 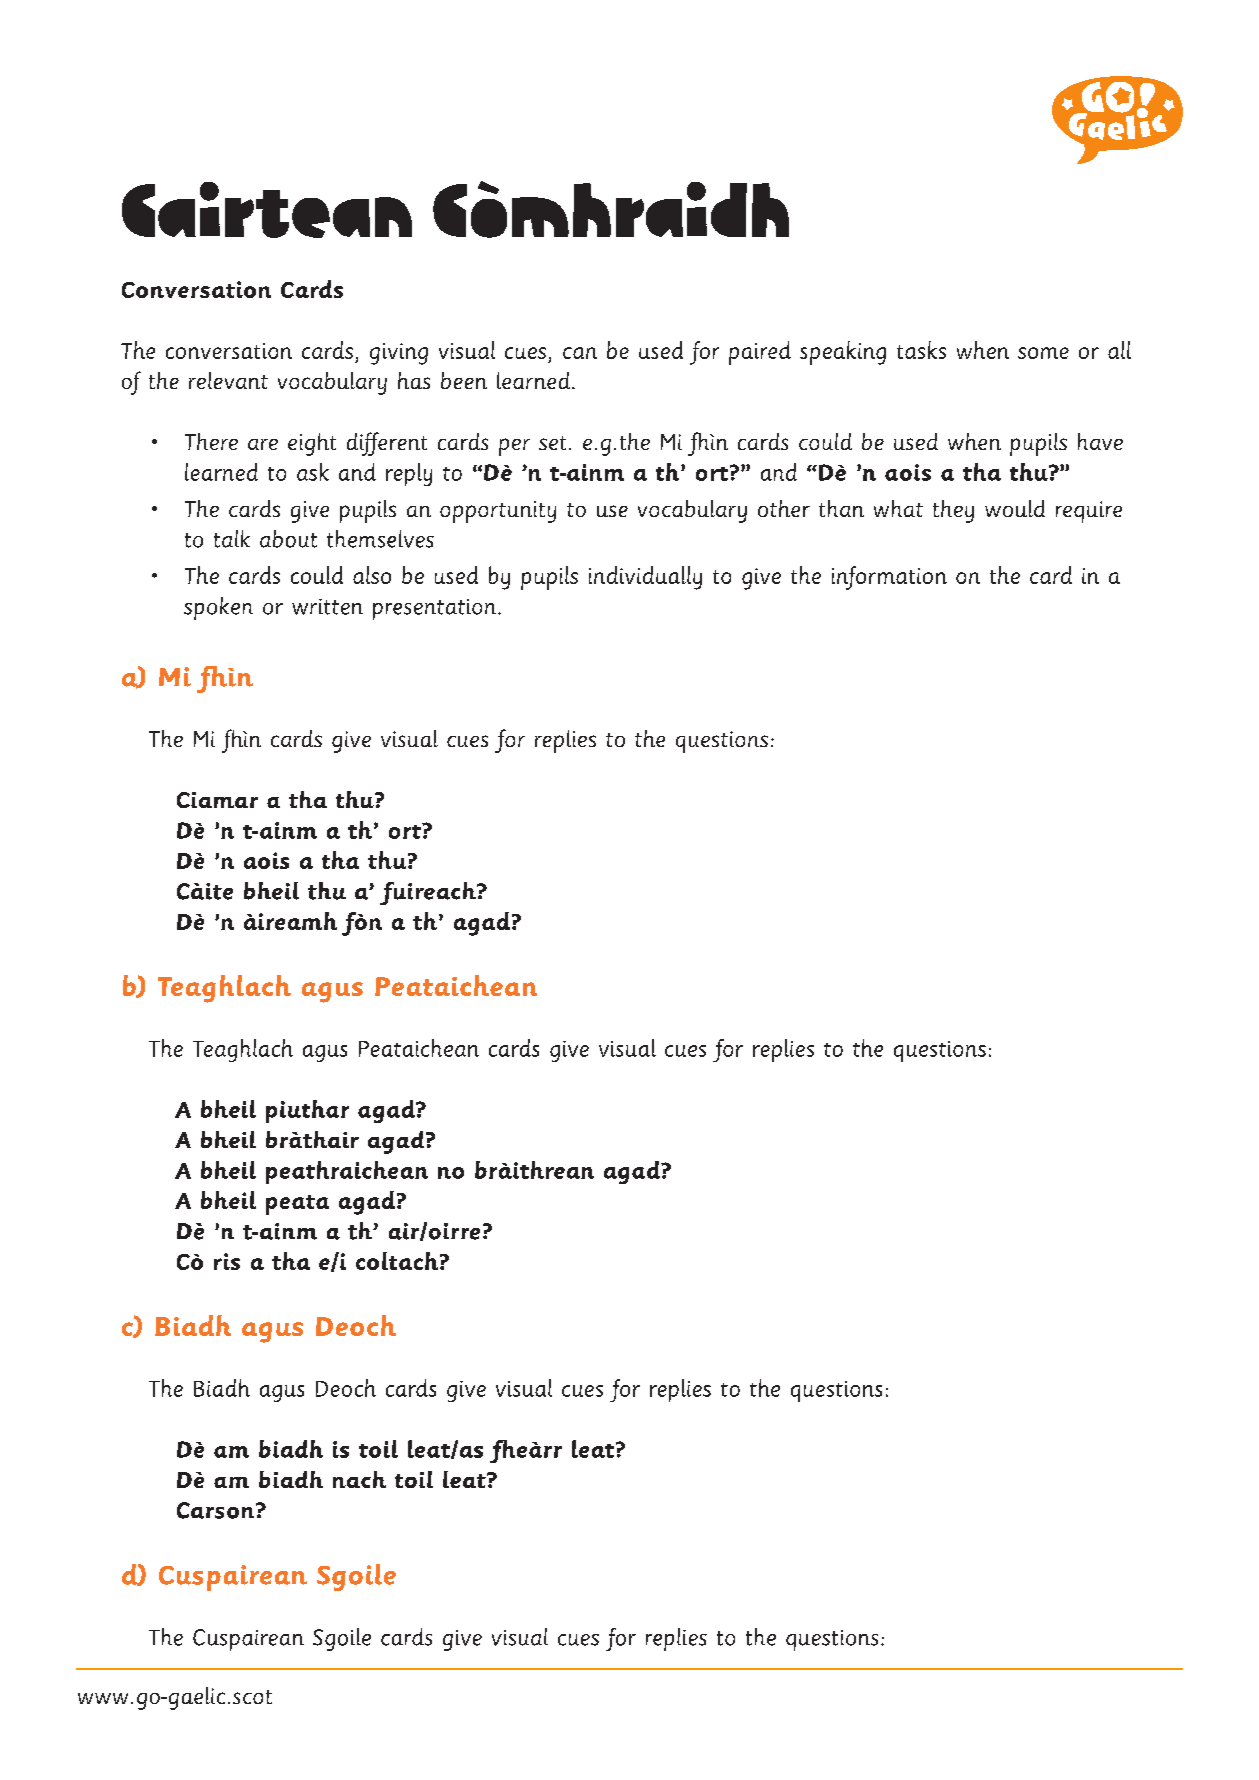 I want to click on ris, so click(x=227, y=1261).
